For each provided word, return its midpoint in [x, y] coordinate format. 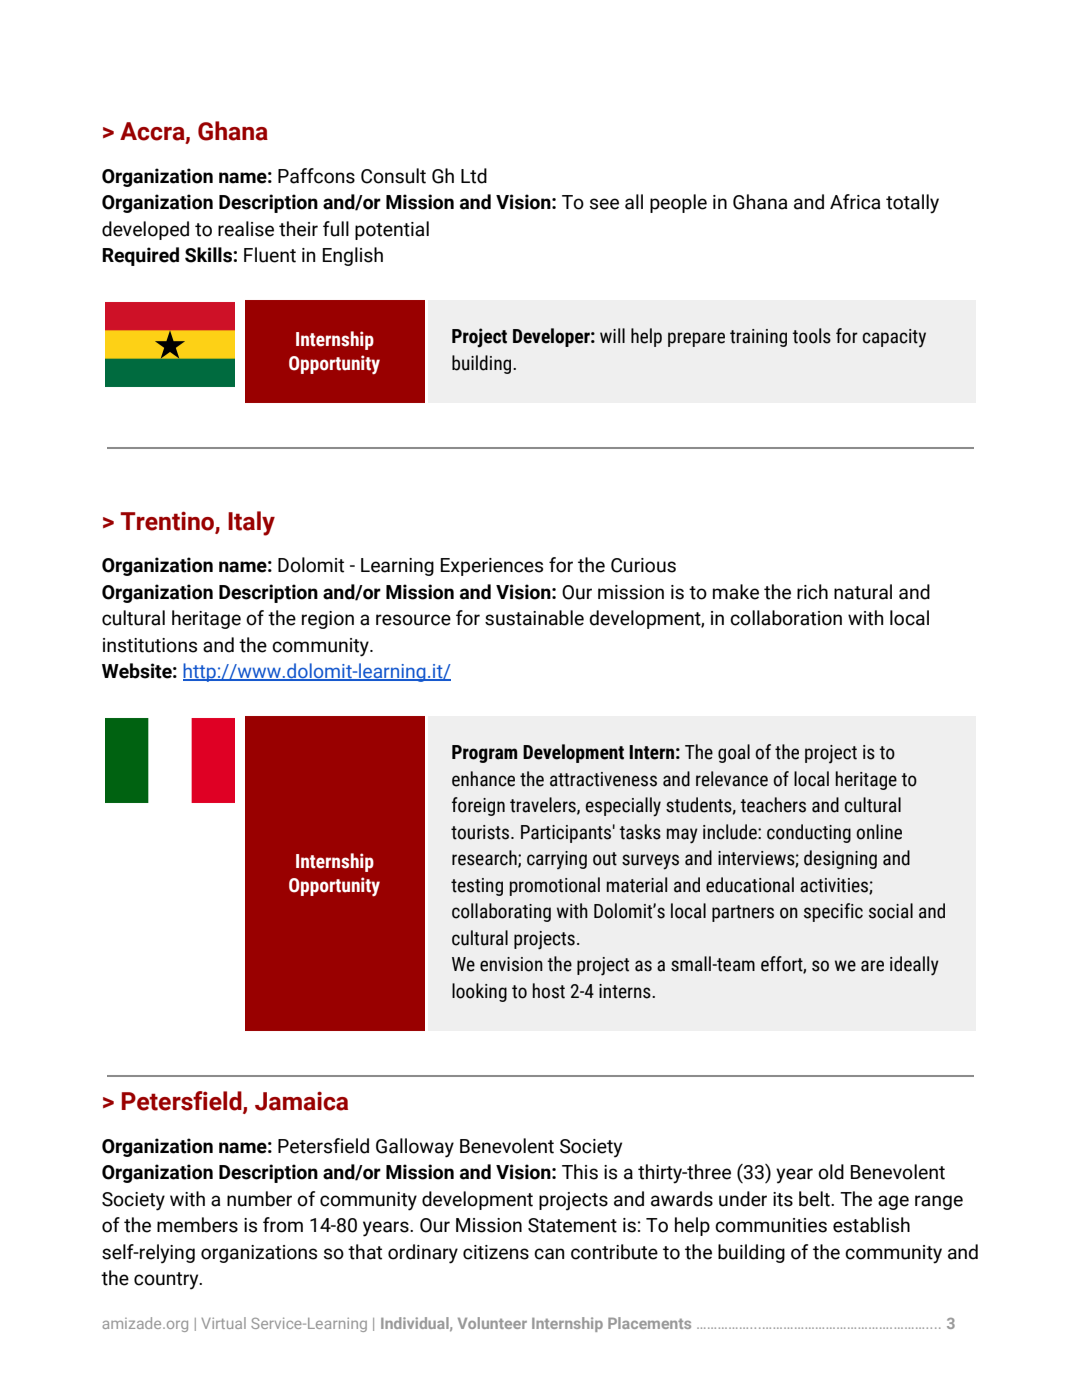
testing [477, 887]
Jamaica [301, 1101]
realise [246, 229]
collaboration [786, 618]
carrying [557, 860]
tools [811, 336]
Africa [855, 202]
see [604, 204]
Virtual [223, 1323]
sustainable [534, 618]
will [612, 335]
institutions [150, 645]
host [548, 991]
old [831, 1172]
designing [840, 859]
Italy [251, 523]
